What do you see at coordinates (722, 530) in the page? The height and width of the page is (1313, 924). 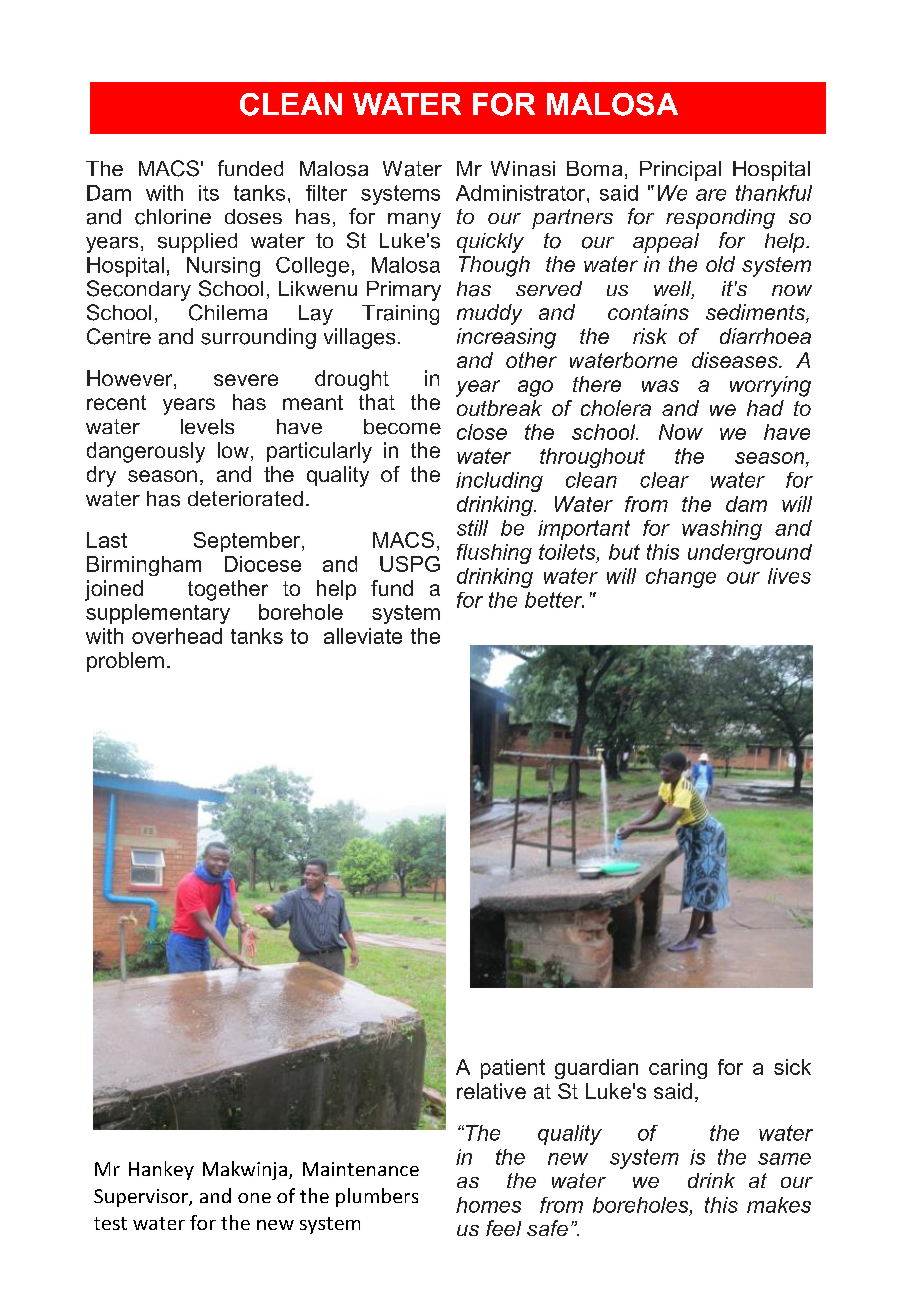 I see `washing` at bounding box center [722, 530].
